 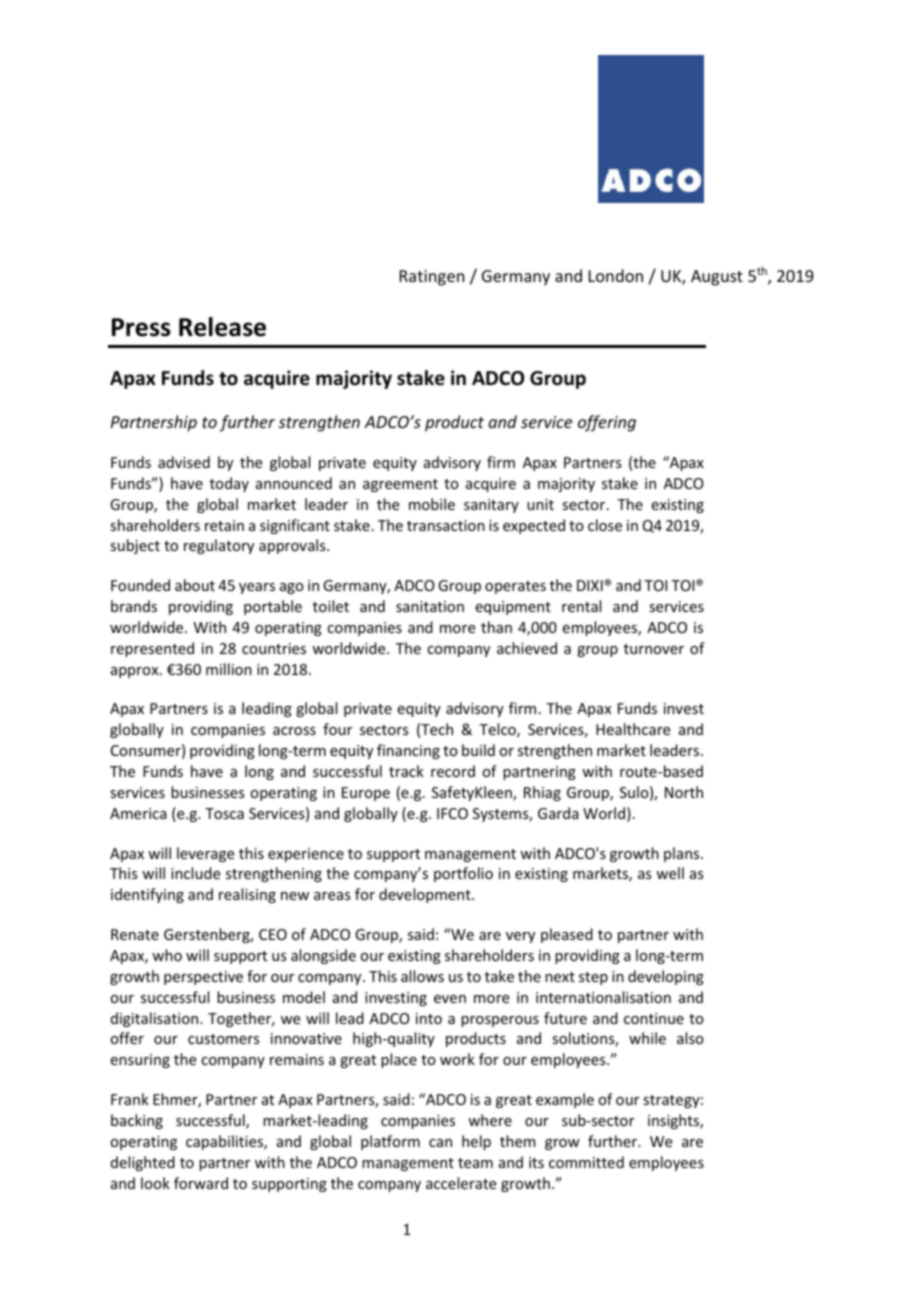 What do you see at coordinates (633, 729) in the document?
I see `Healthcare` at bounding box center [633, 729].
